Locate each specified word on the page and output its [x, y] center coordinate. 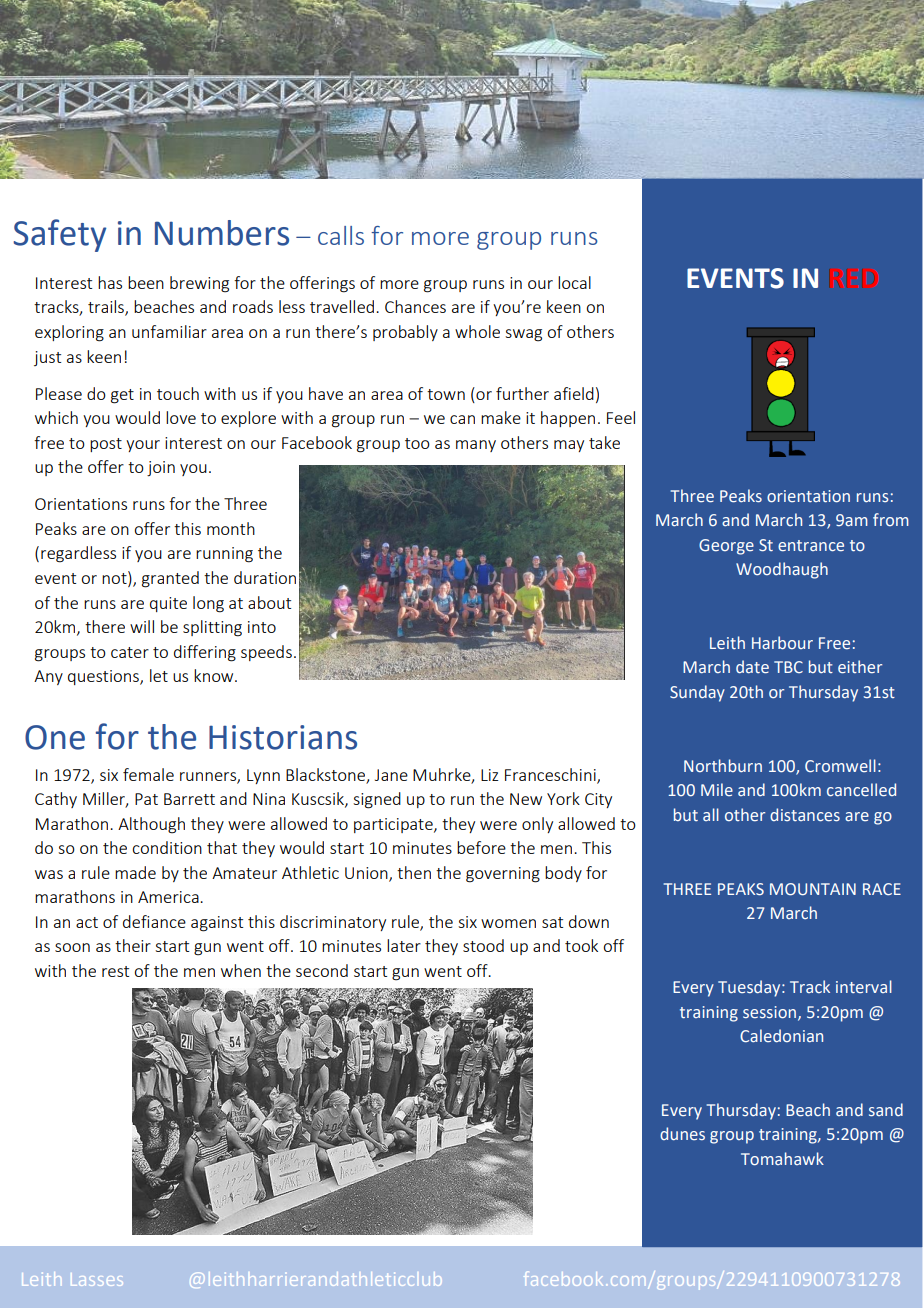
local [574, 282]
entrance [811, 545]
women [508, 923]
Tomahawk [782, 1158]
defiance [154, 921]
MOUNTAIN [813, 889]
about [269, 602]
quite [168, 604]
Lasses [97, 1281]
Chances [415, 306]
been [146, 282]
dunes [682, 1133]
